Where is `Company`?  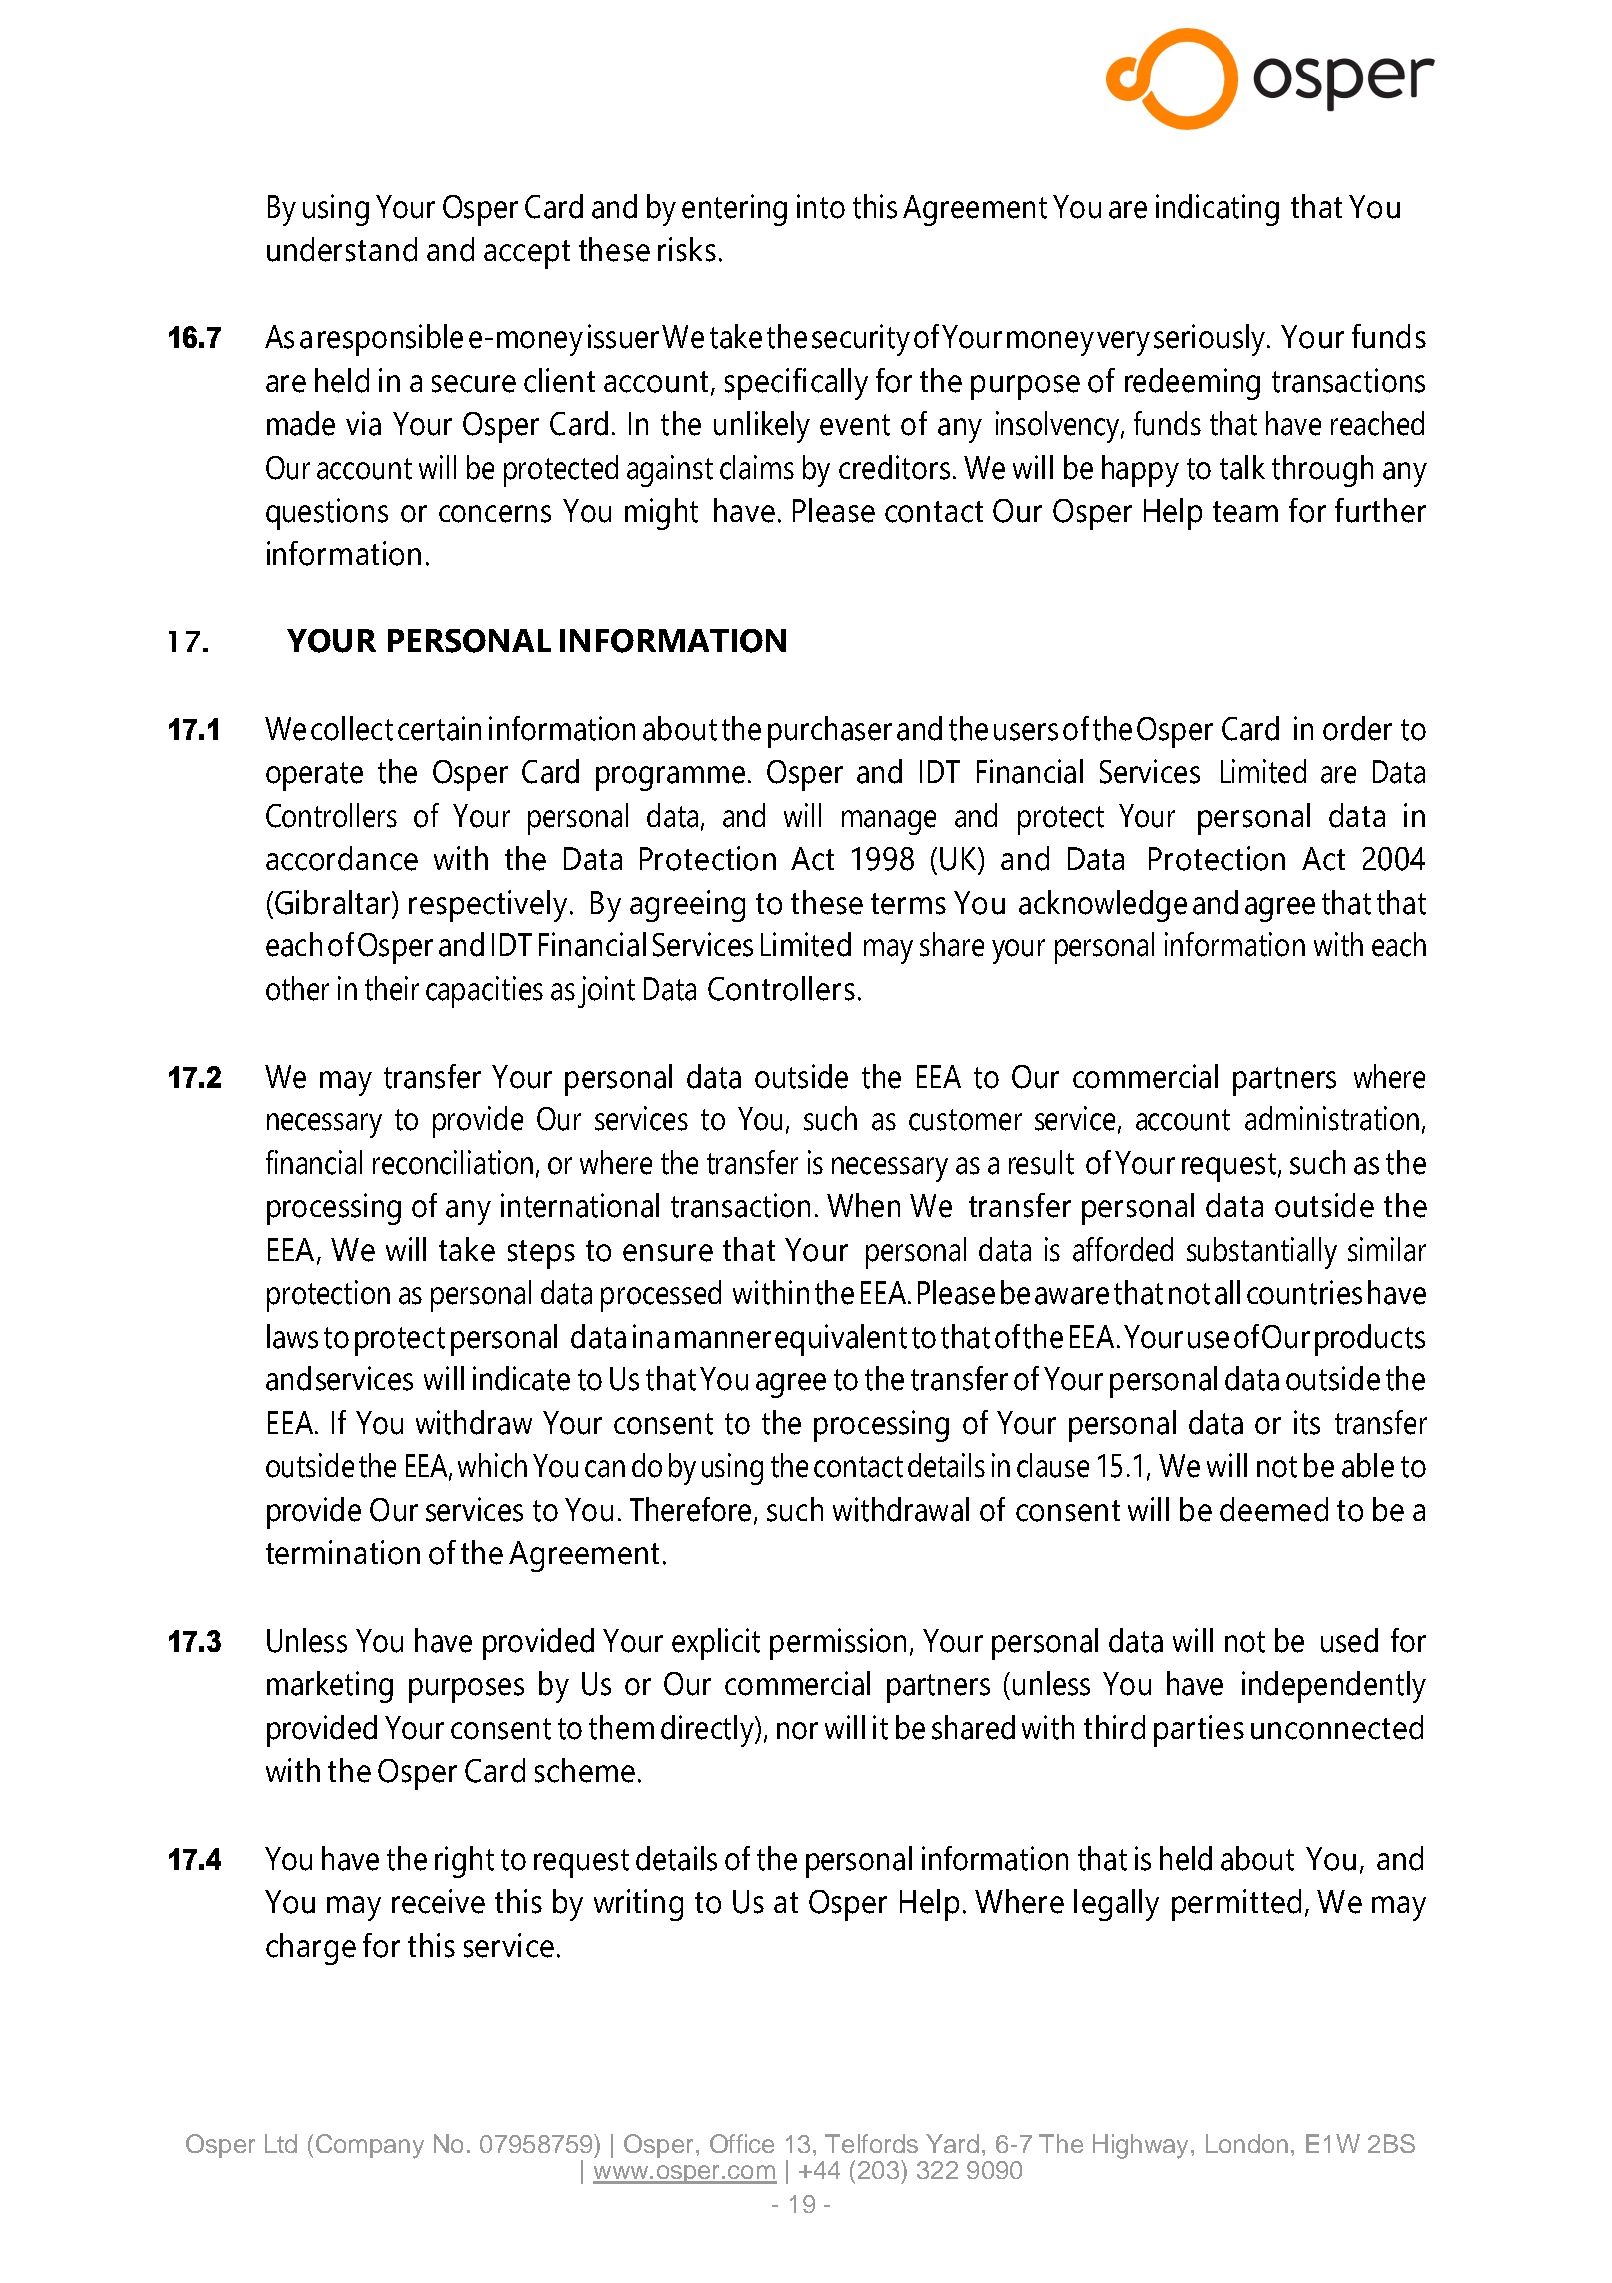 Company is located at coordinates (370, 2146).
